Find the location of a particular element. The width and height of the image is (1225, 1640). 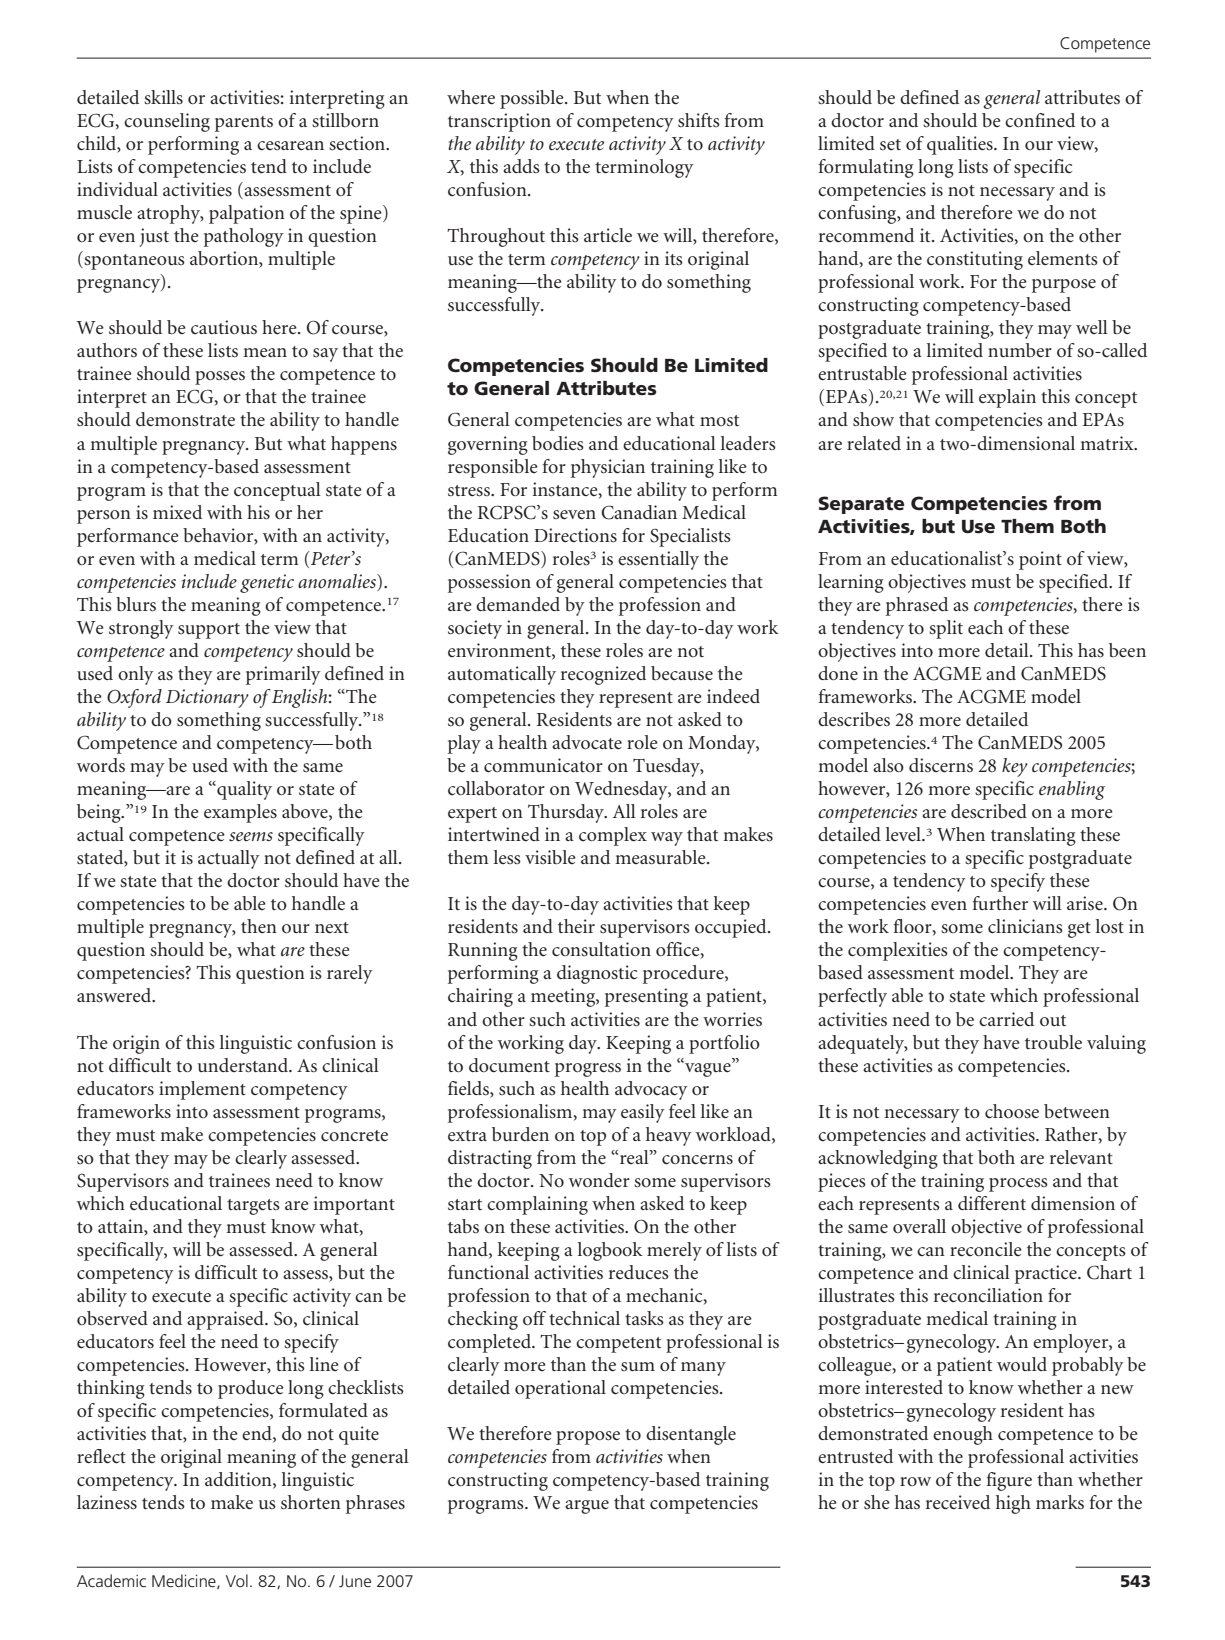

parents is located at coordinates (244, 124).
